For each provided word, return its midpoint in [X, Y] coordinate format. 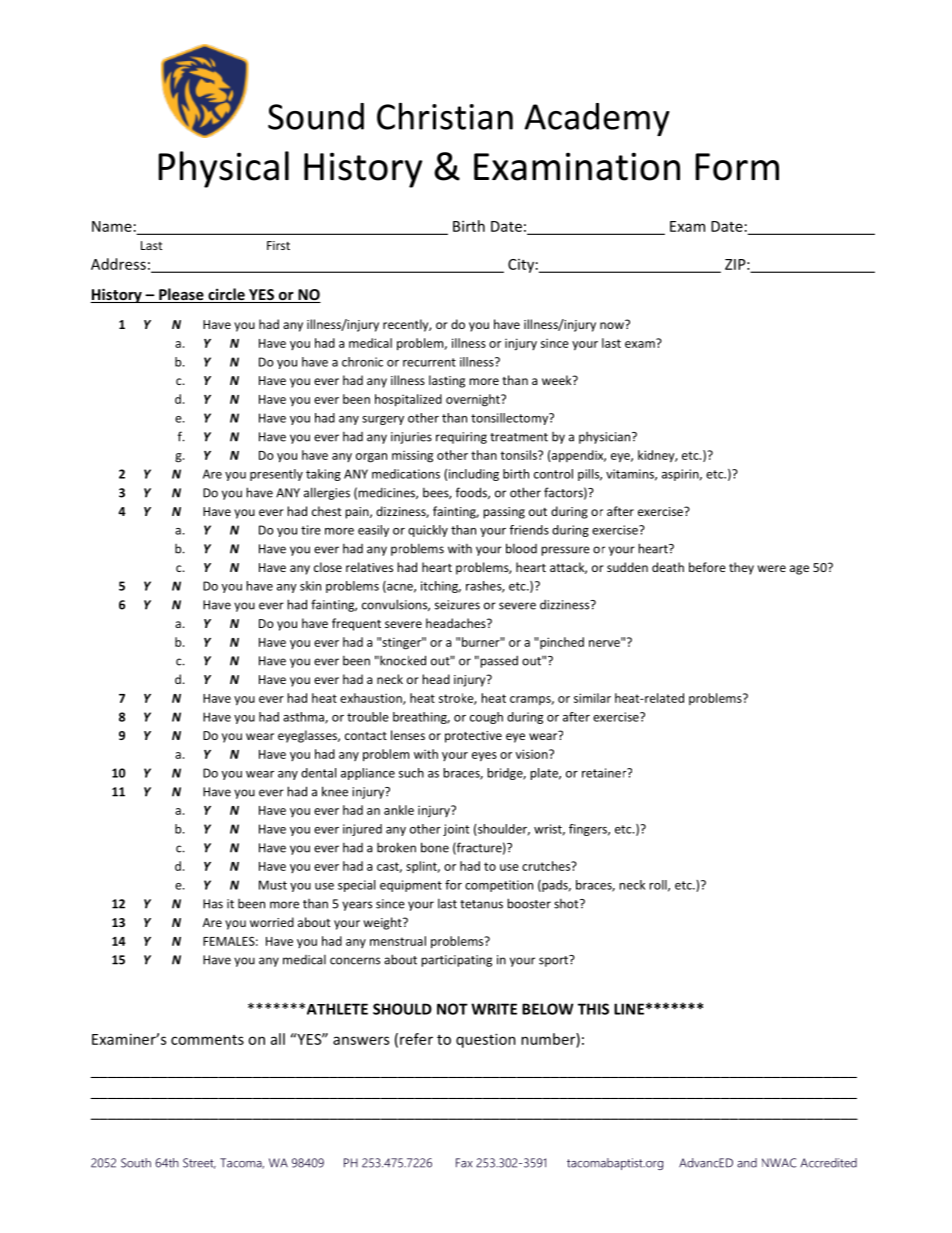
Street [199, 1163]
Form [737, 167]
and [747, 1163]
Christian [445, 116]
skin [310, 586]
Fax [464, 1163]
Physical [223, 169]
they [741, 568]
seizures [457, 605]
